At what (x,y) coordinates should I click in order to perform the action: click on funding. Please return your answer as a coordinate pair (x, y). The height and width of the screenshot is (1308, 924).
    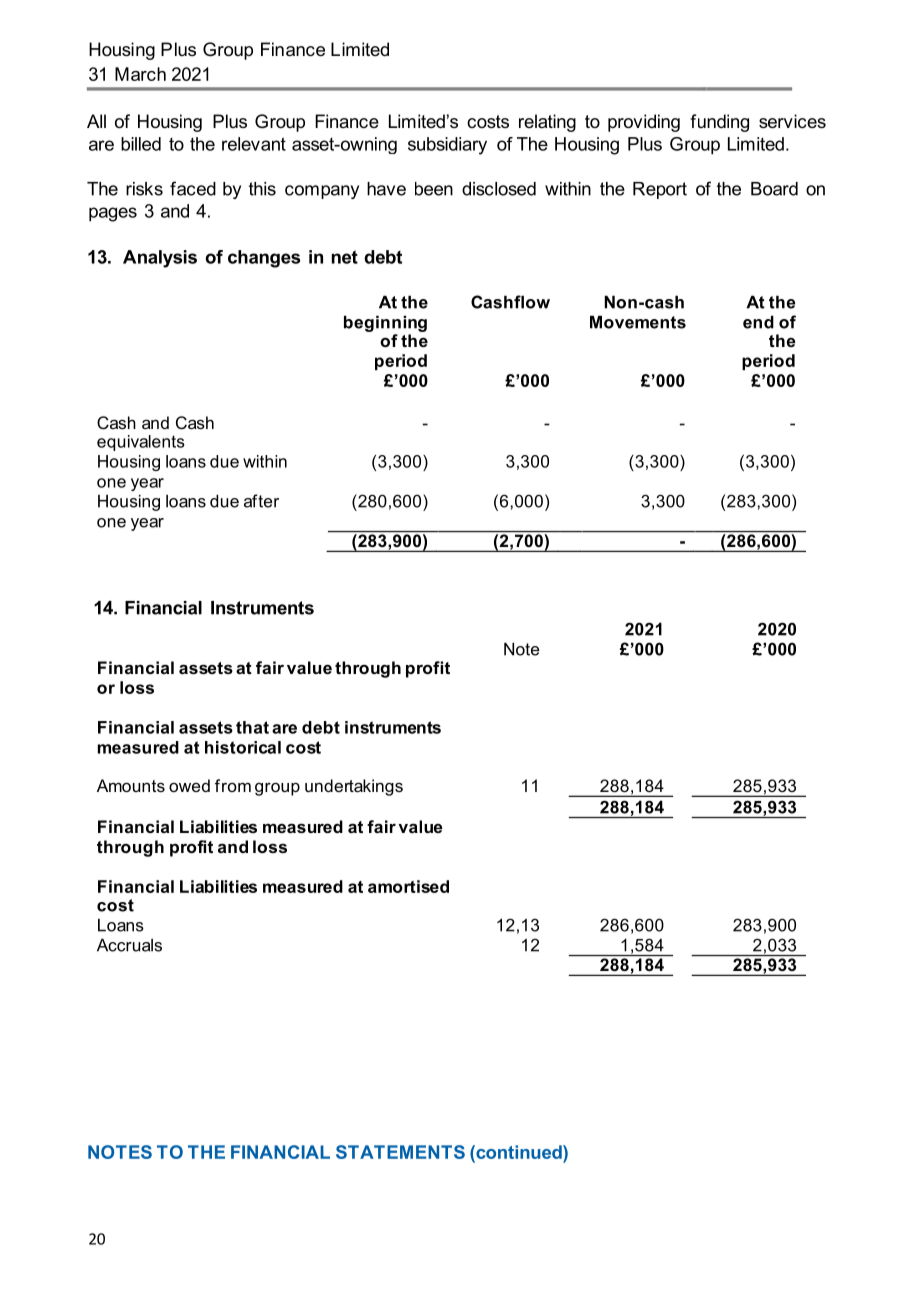
    Looking at the image, I should click on (719, 123).
